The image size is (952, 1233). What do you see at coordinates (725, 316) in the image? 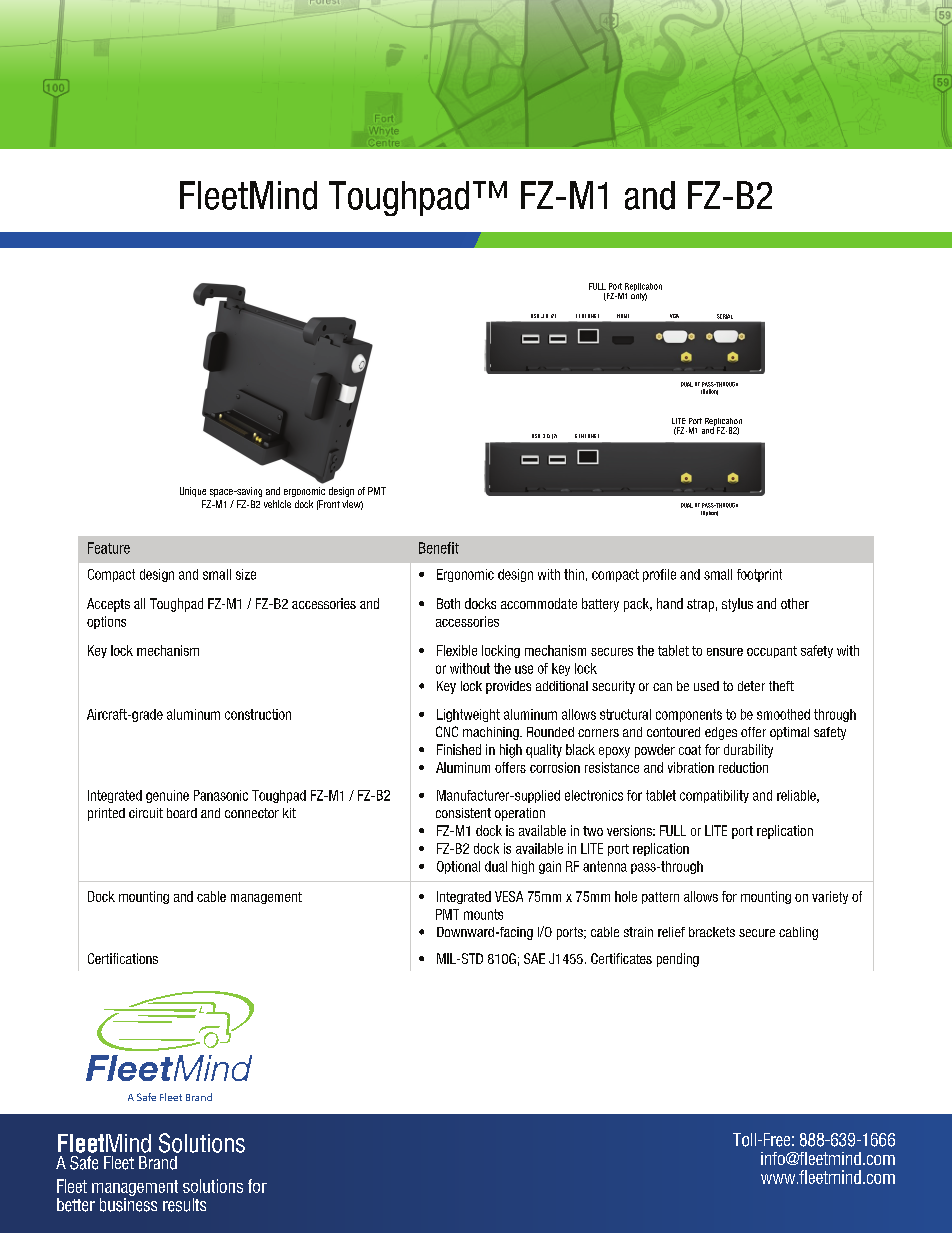
I see `SERIAL` at bounding box center [725, 316].
